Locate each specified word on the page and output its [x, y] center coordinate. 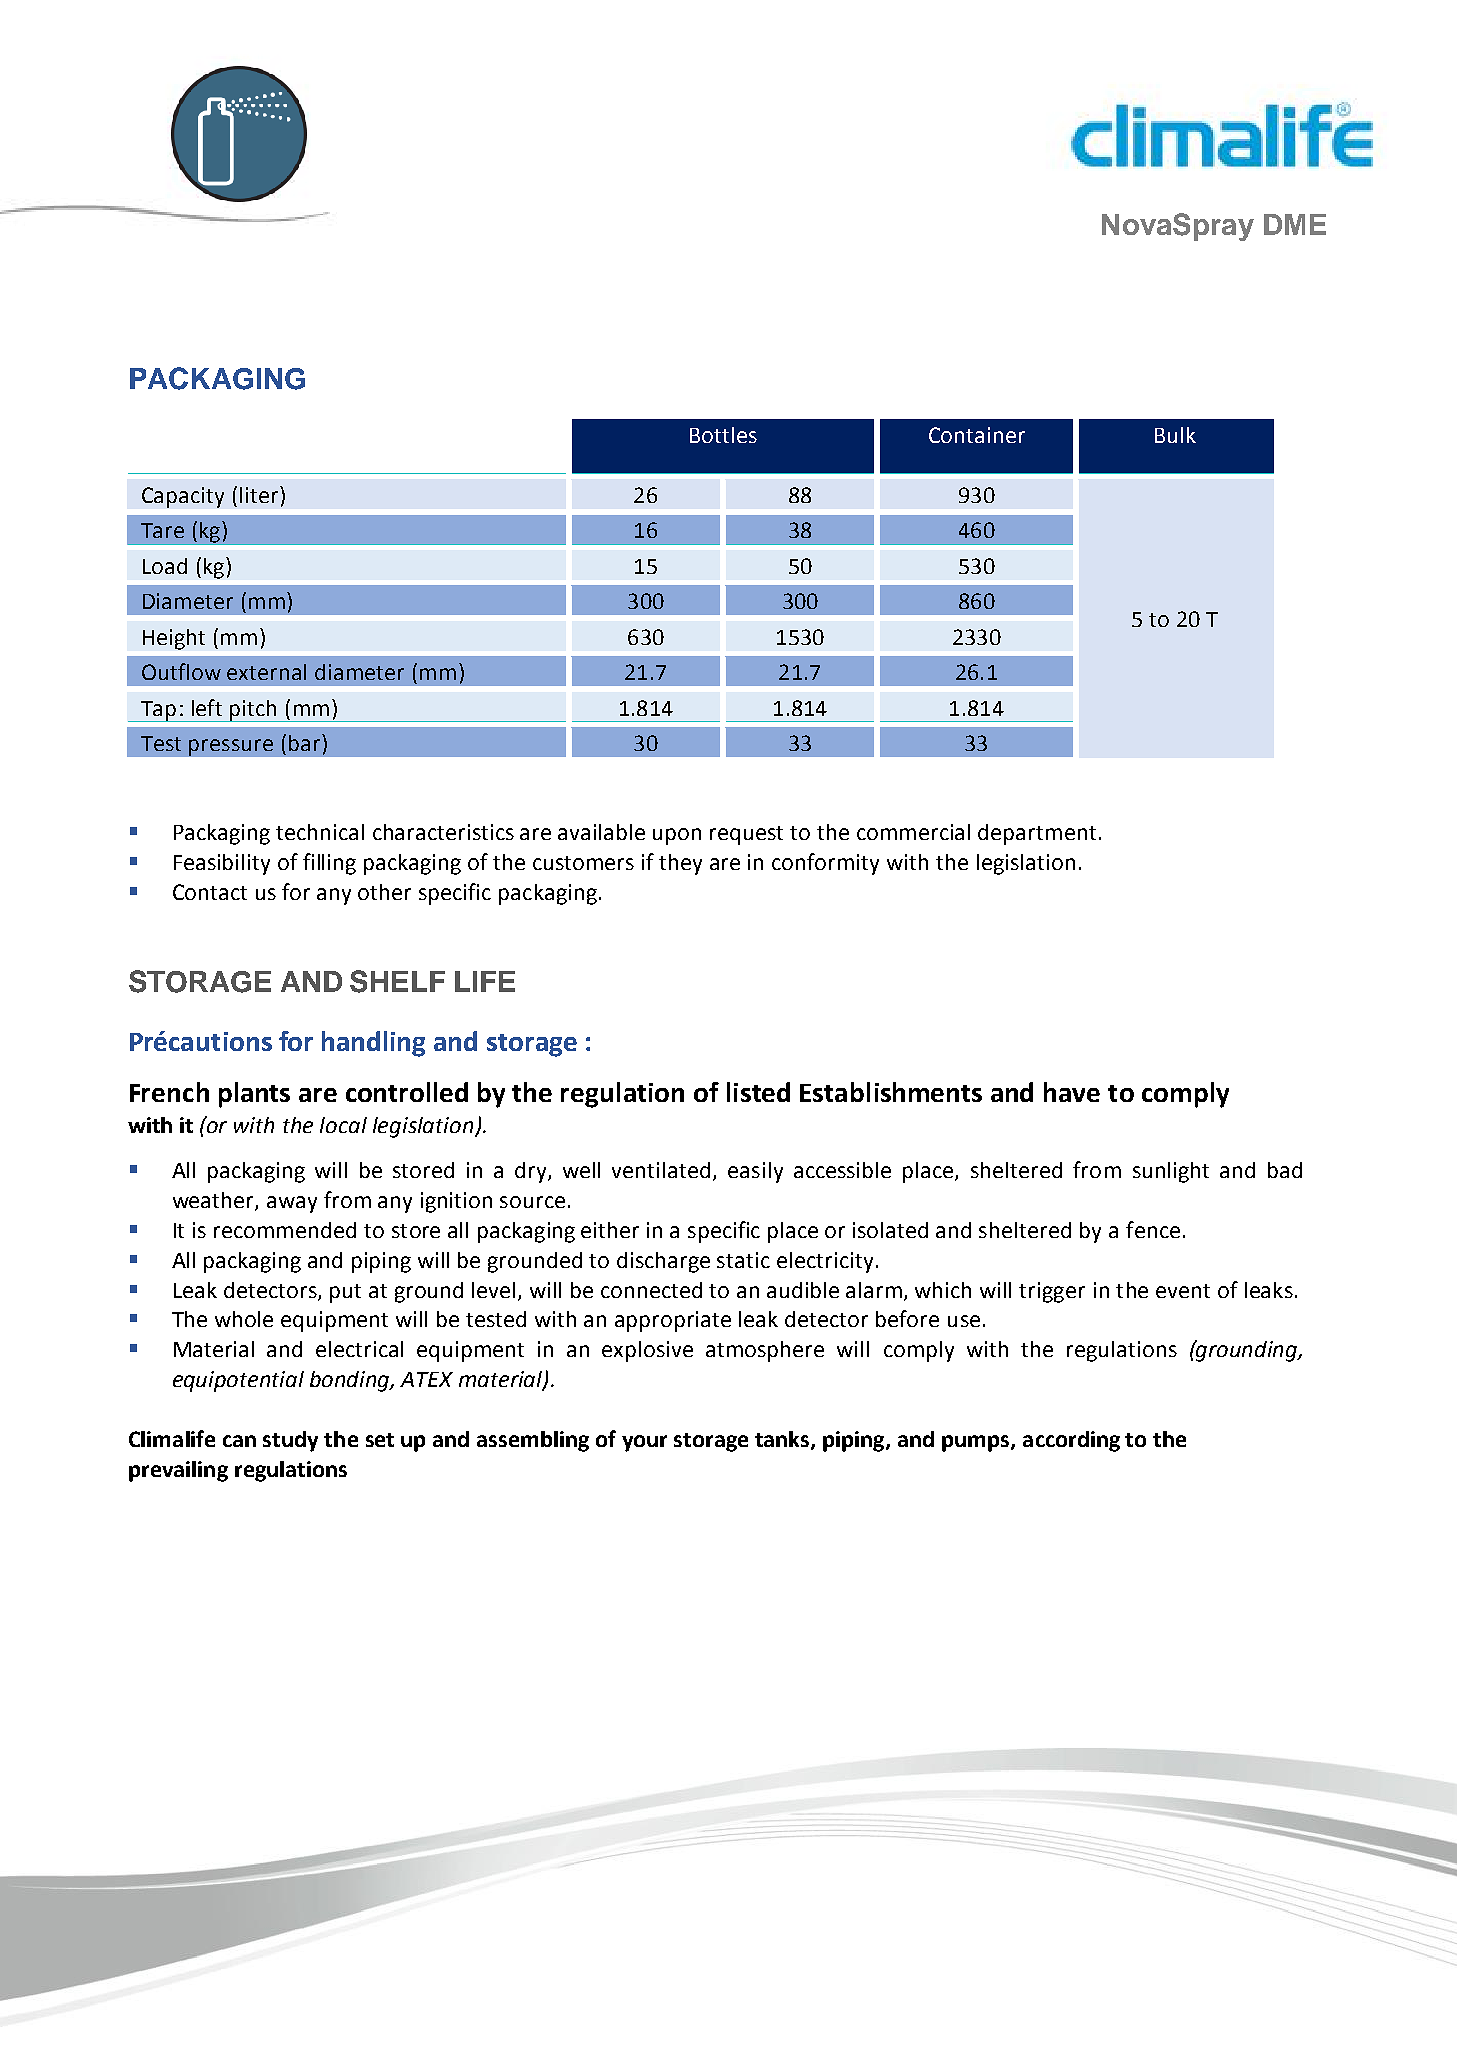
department [1037, 834]
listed [758, 1092]
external [266, 672]
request [746, 835]
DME [1295, 224]
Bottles [723, 435]
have [1072, 1092]
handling [373, 1044]
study [290, 1441]
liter [260, 494]
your [644, 1443]
